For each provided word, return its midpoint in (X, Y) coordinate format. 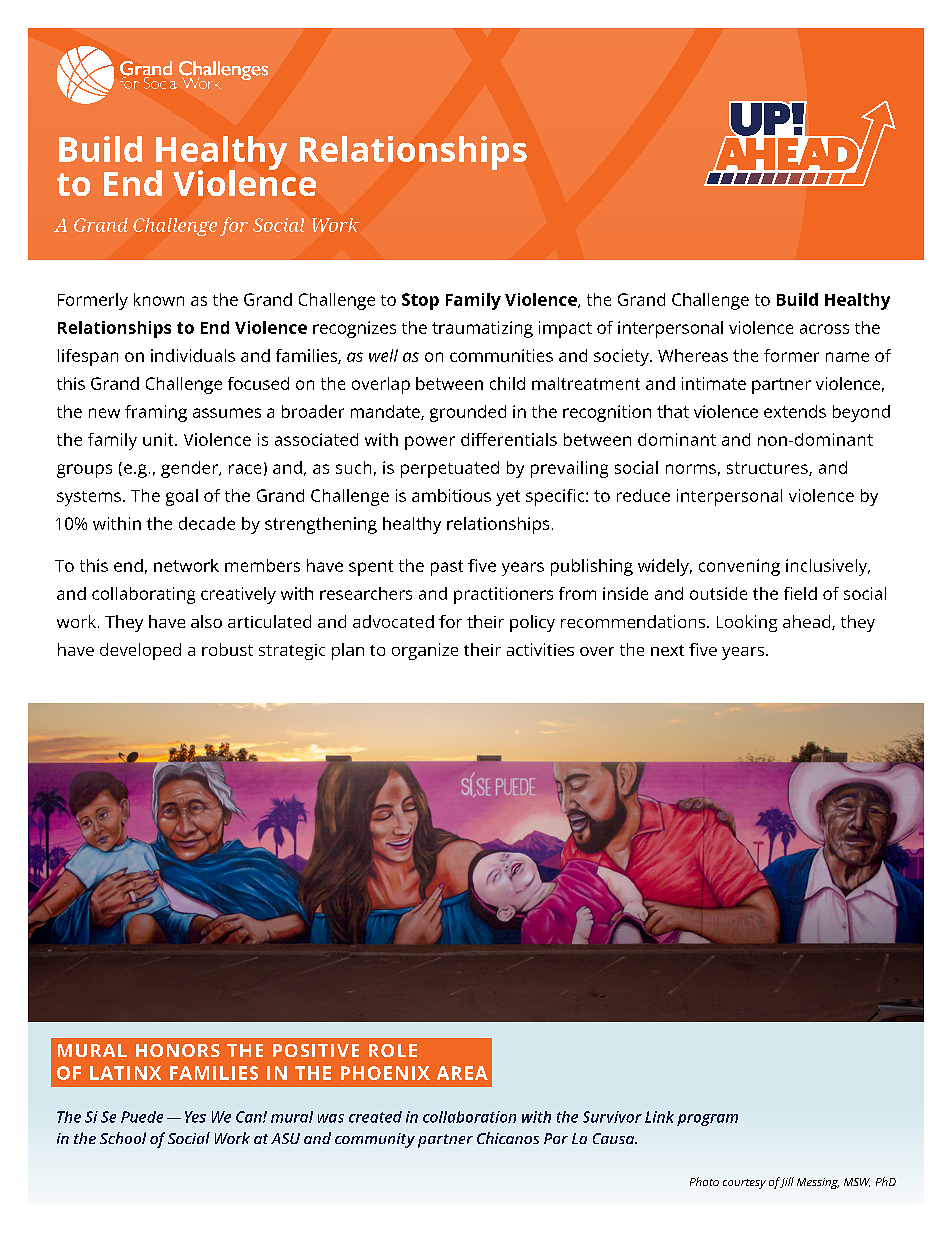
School (123, 1138)
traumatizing (482, 329)
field (800, 593)
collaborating (143, 595)
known (159, 299)
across (824, 329)
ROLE (393, 1050)
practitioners (503, 595)
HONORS (178, 1050)
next (667, 650)
